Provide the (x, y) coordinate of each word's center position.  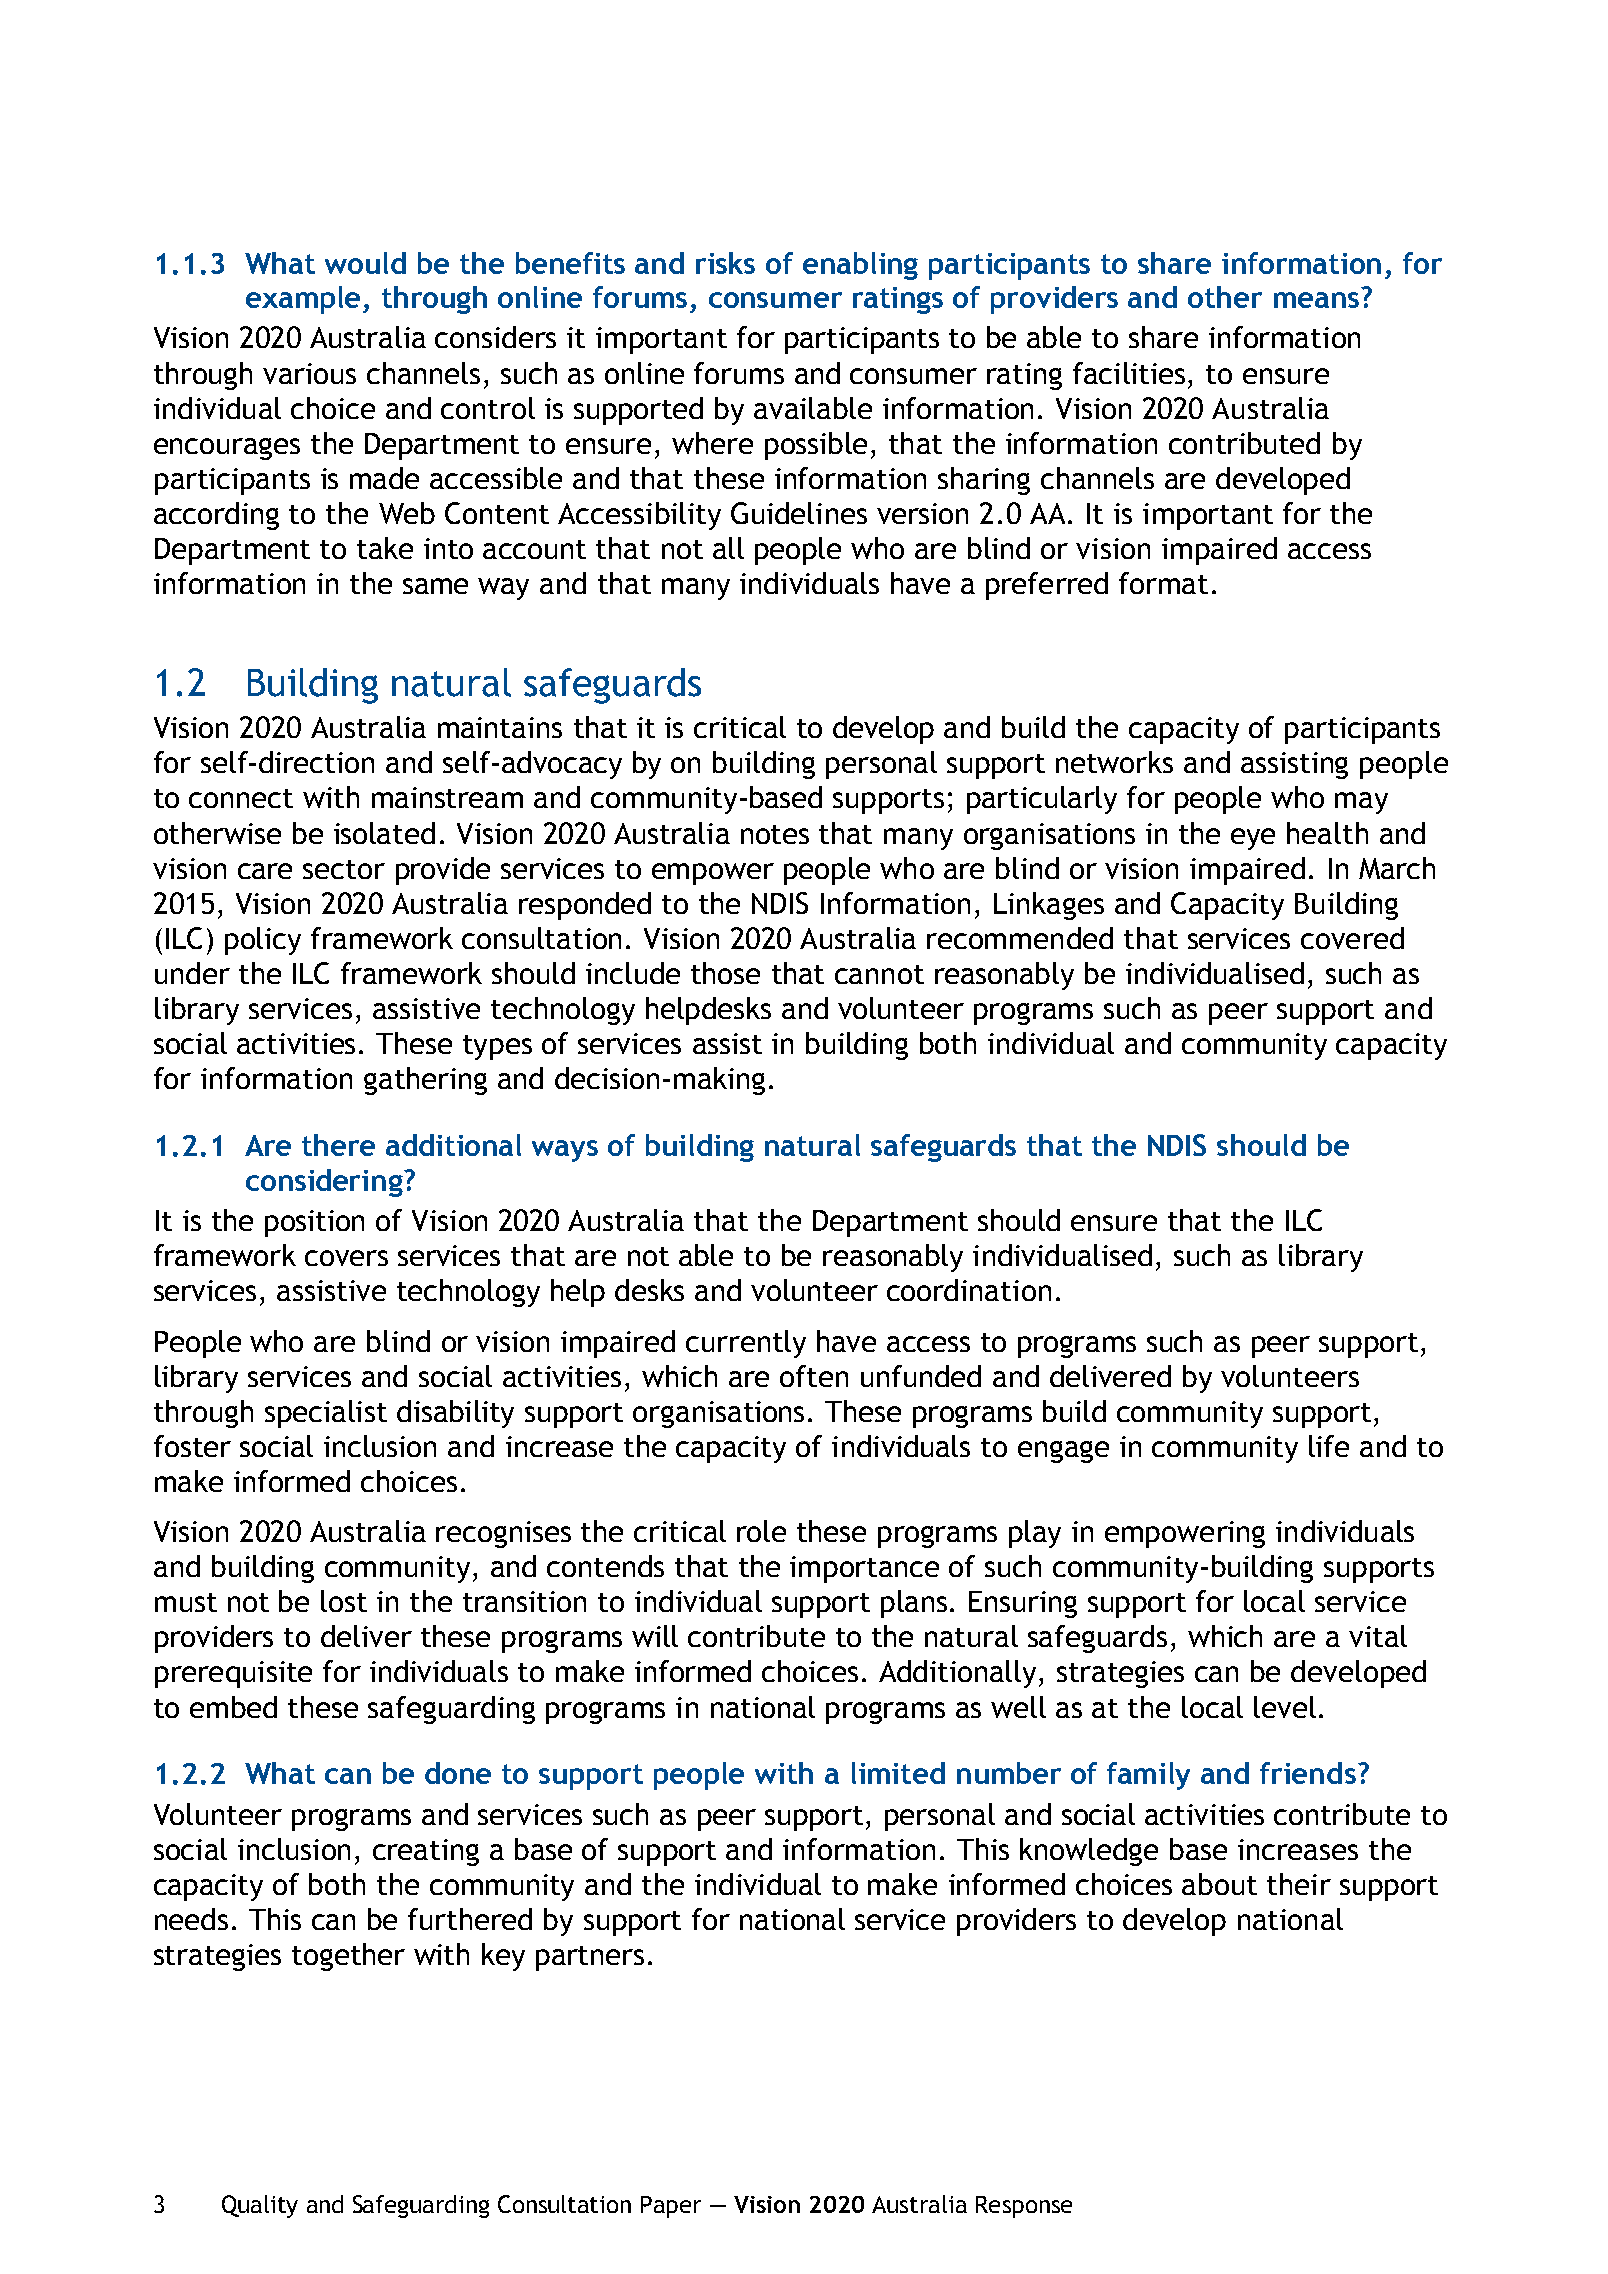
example (305, 300)
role (761, 1531)
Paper (671, 2207)
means (1316, 300)
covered (1352, 938)
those (725, 973)
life (1329, 1446)
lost (344, 1601)
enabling (860, 266)
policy (263, 941)
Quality (260, 2206)
